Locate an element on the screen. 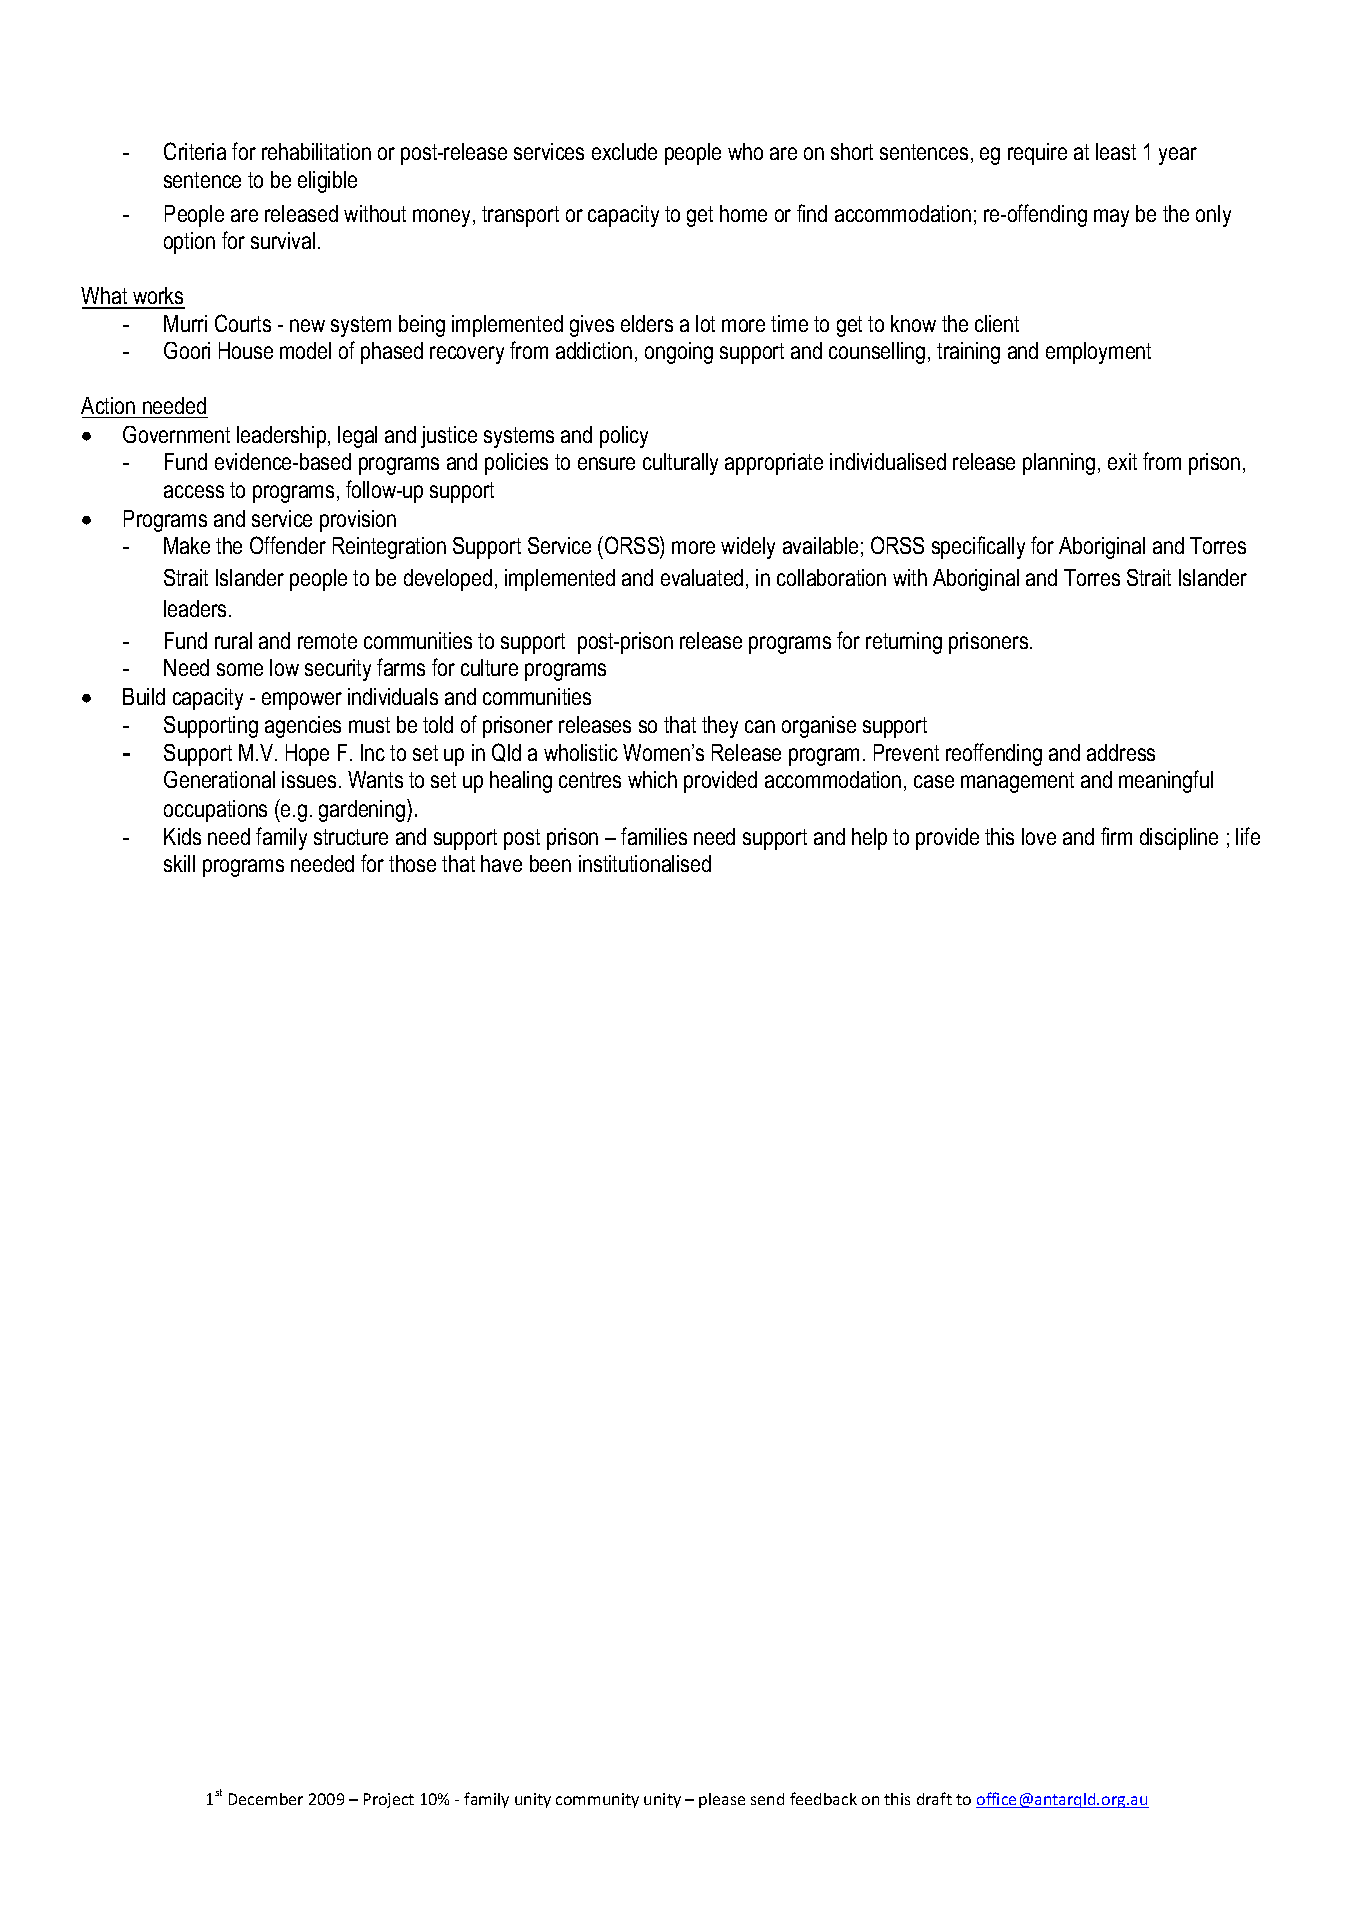 The width and height of the screenshot is (1355, 1917). survival is located at coordinates (283, 240).
